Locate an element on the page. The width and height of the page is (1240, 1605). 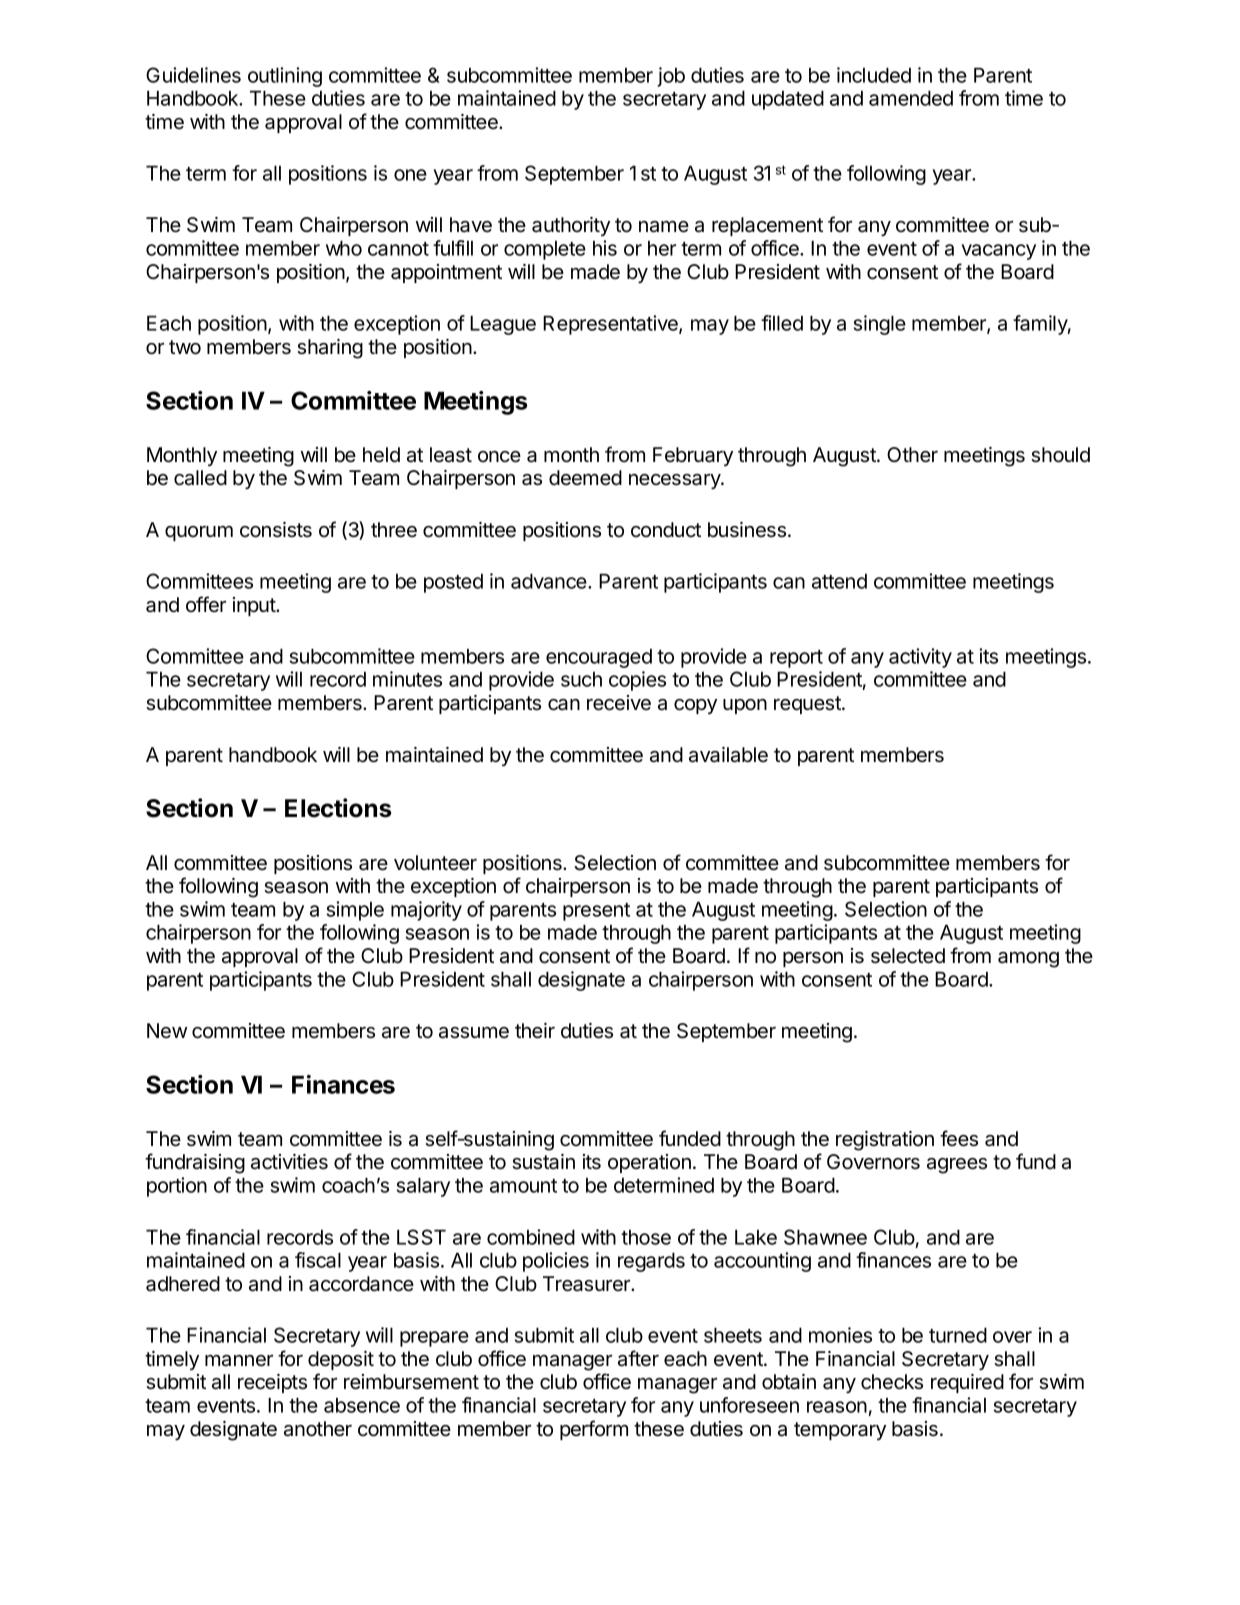
amended is located at coordinates (911, 98).
